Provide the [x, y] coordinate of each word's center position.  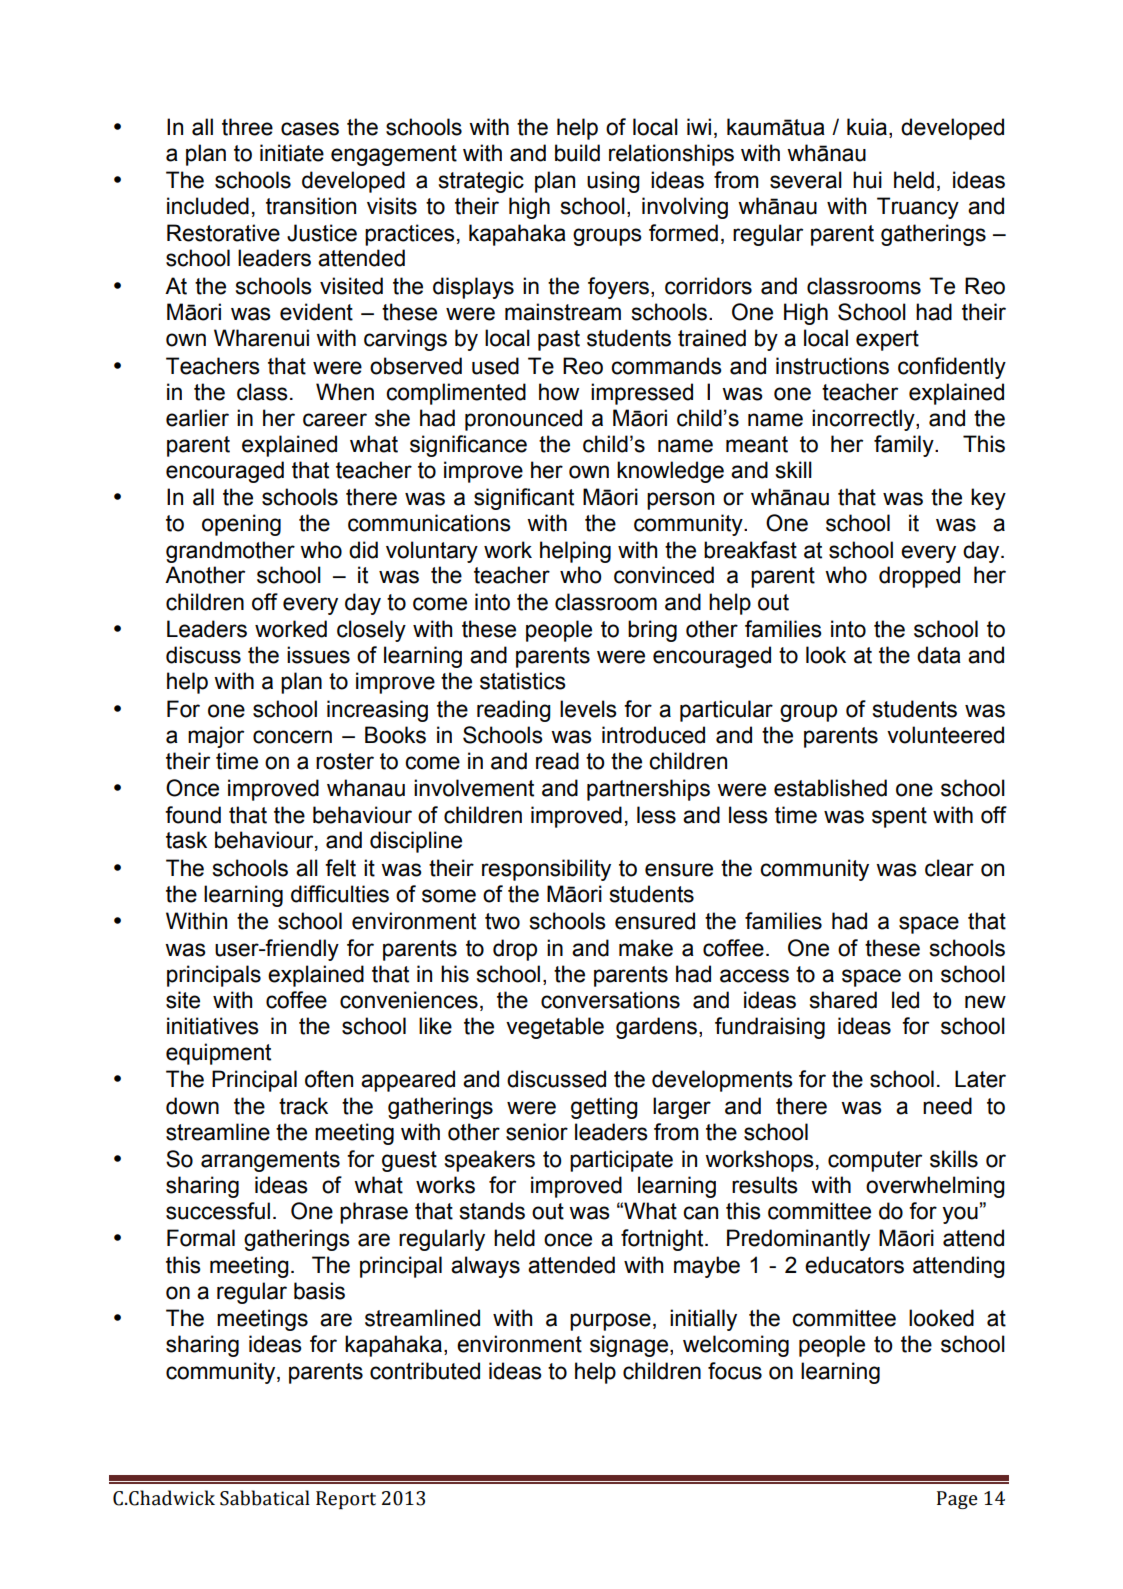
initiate [292, 153]
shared [843, 1000]
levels [588, 709]
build [577, 153]
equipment [218, 1054]
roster [345, 761]
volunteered [945, 735]
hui [867, 180]
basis [319, 1291]
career [335, 420]
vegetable [555, 1028]
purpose [610, 1322]
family [905, 446]
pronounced [523, 420]
